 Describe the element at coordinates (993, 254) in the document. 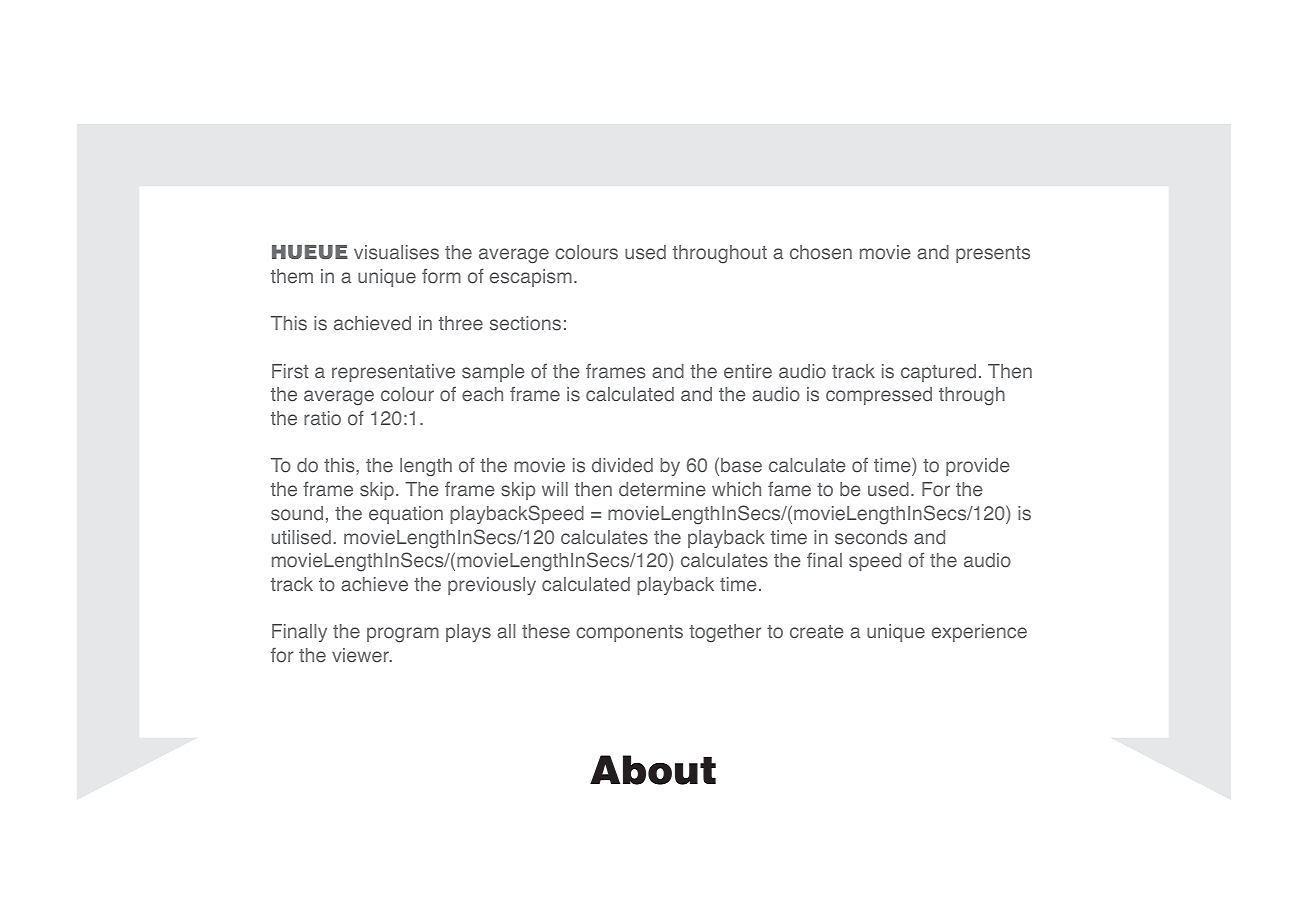

I see `presents` at that location.
